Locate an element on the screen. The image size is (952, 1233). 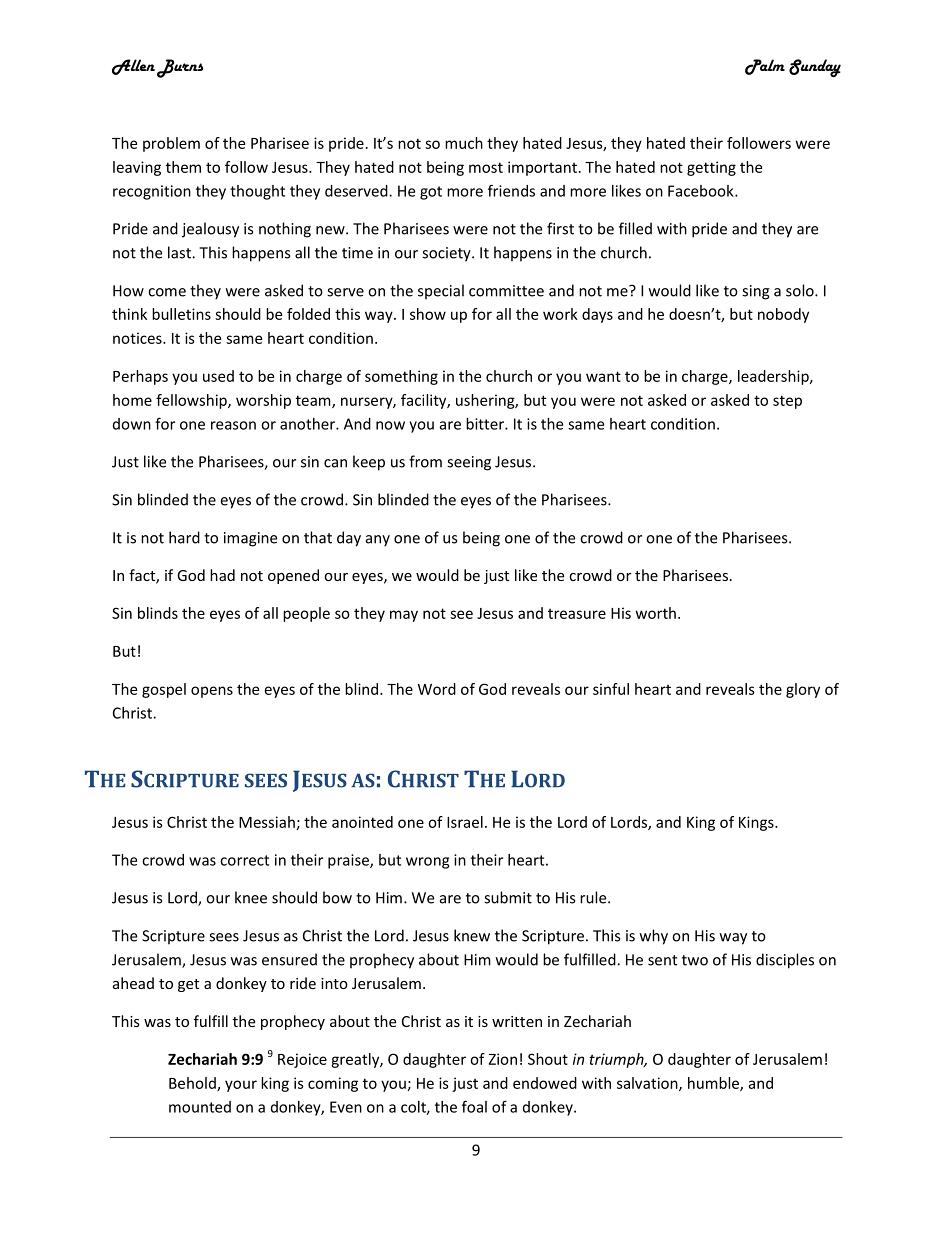
humble is located at coordinates (714, 1084).
